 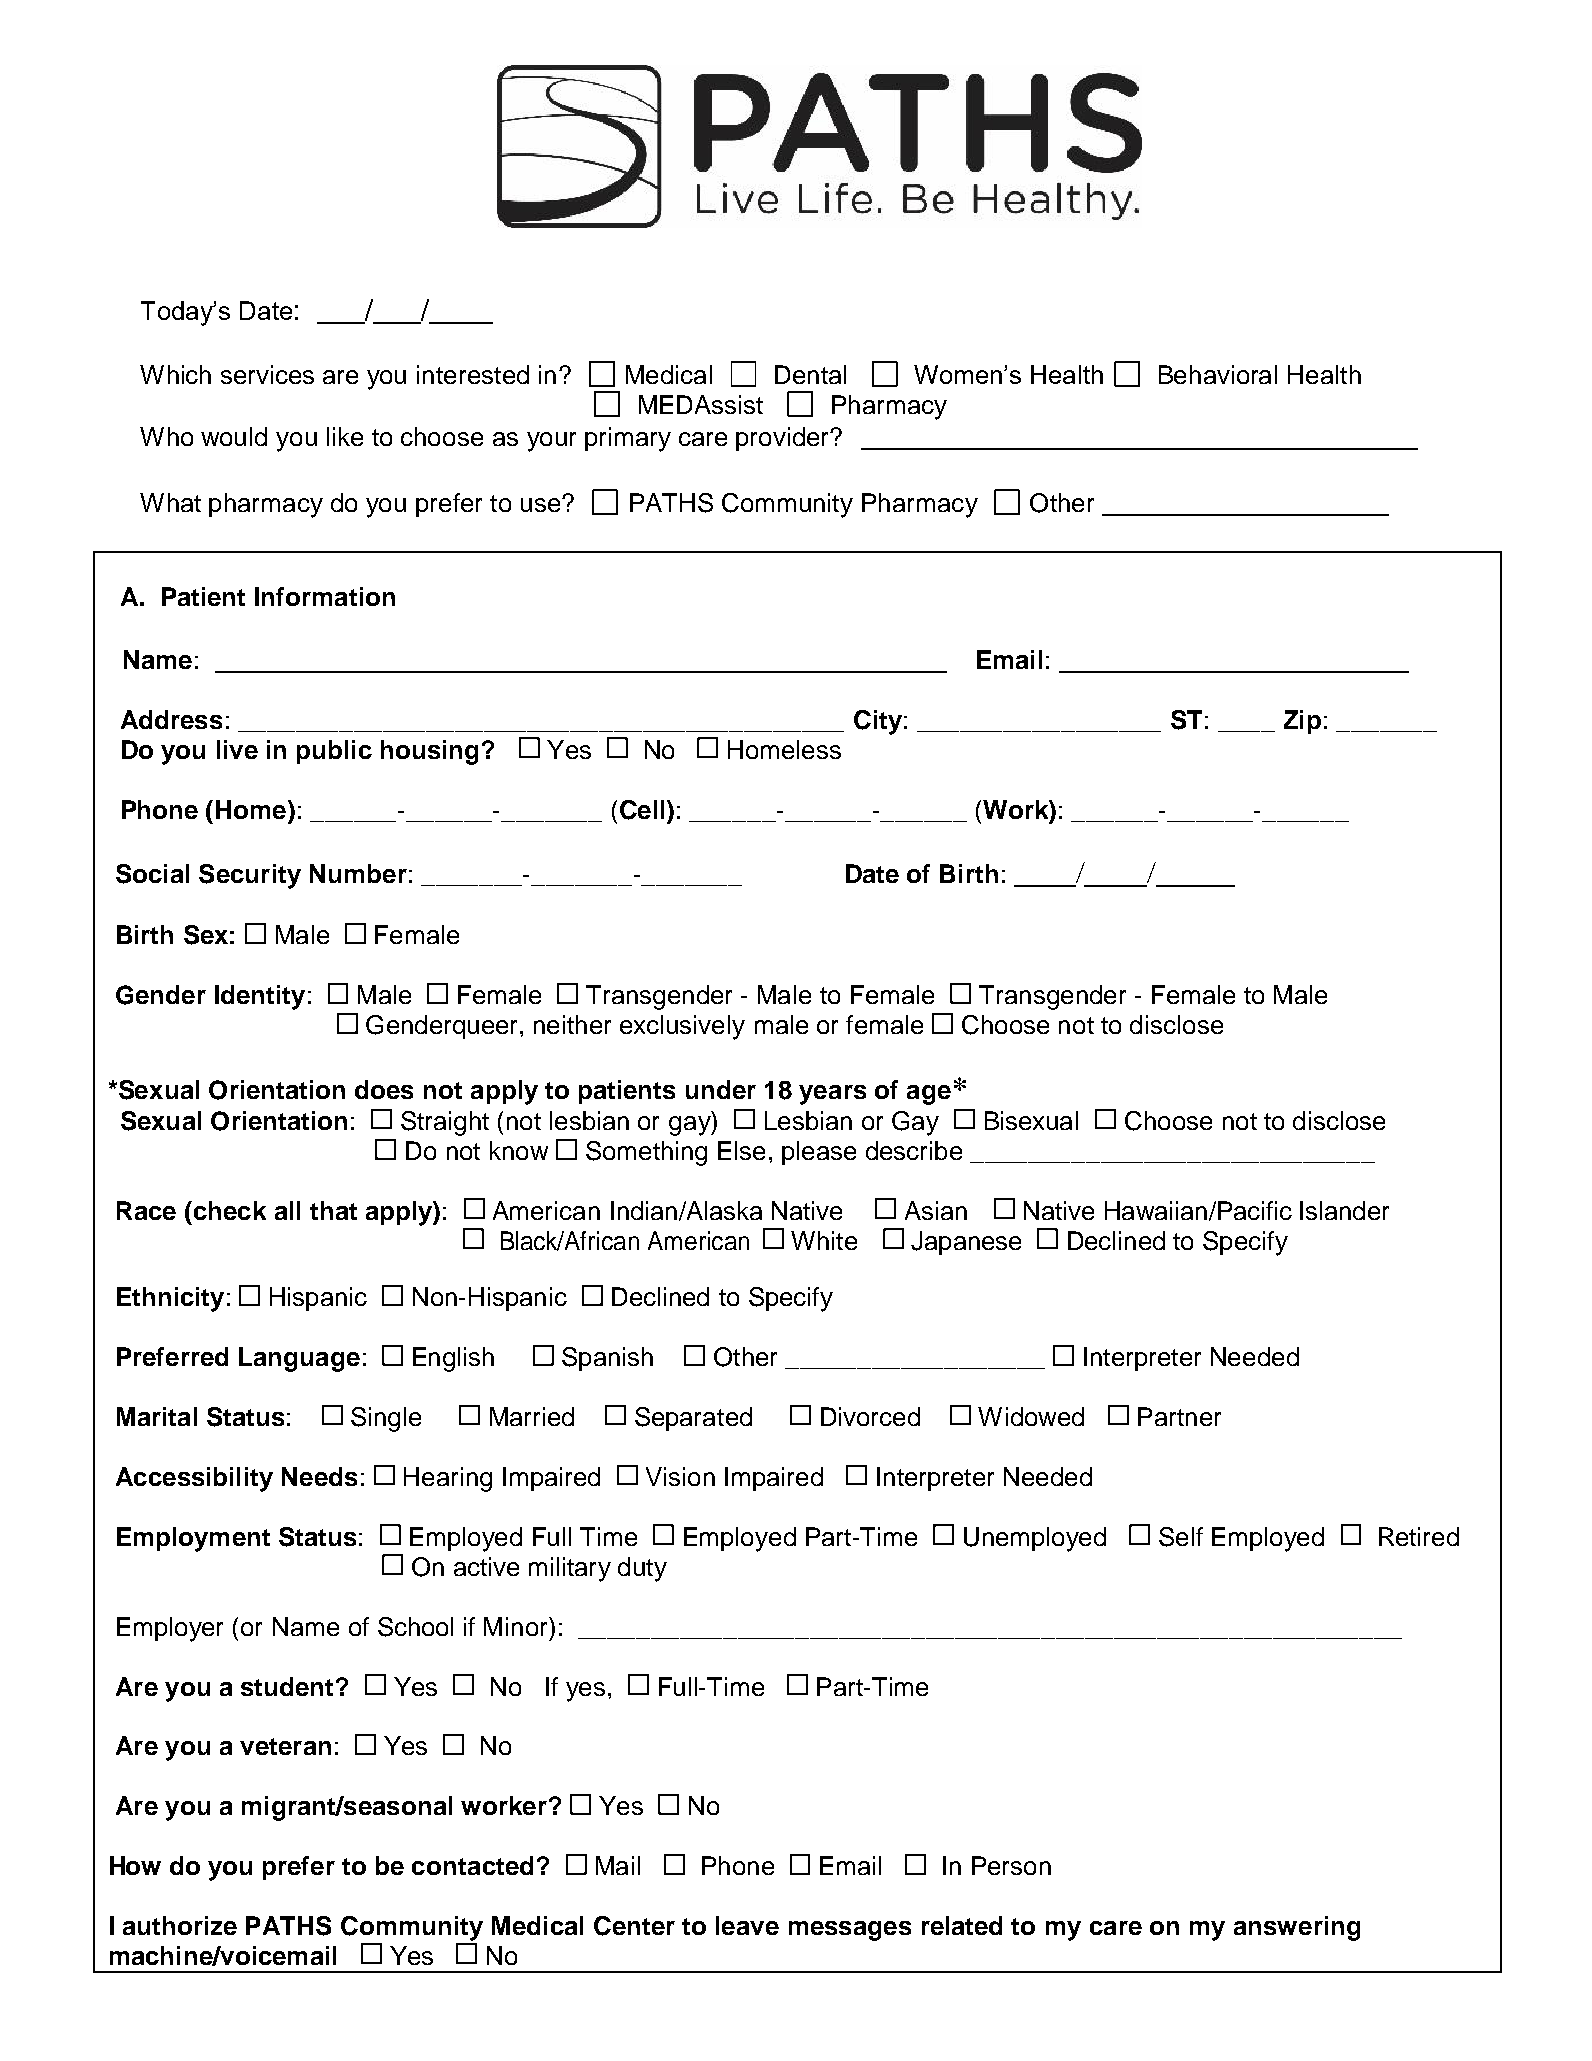 I want to click on Self, so click(x=1181, y=1537).
